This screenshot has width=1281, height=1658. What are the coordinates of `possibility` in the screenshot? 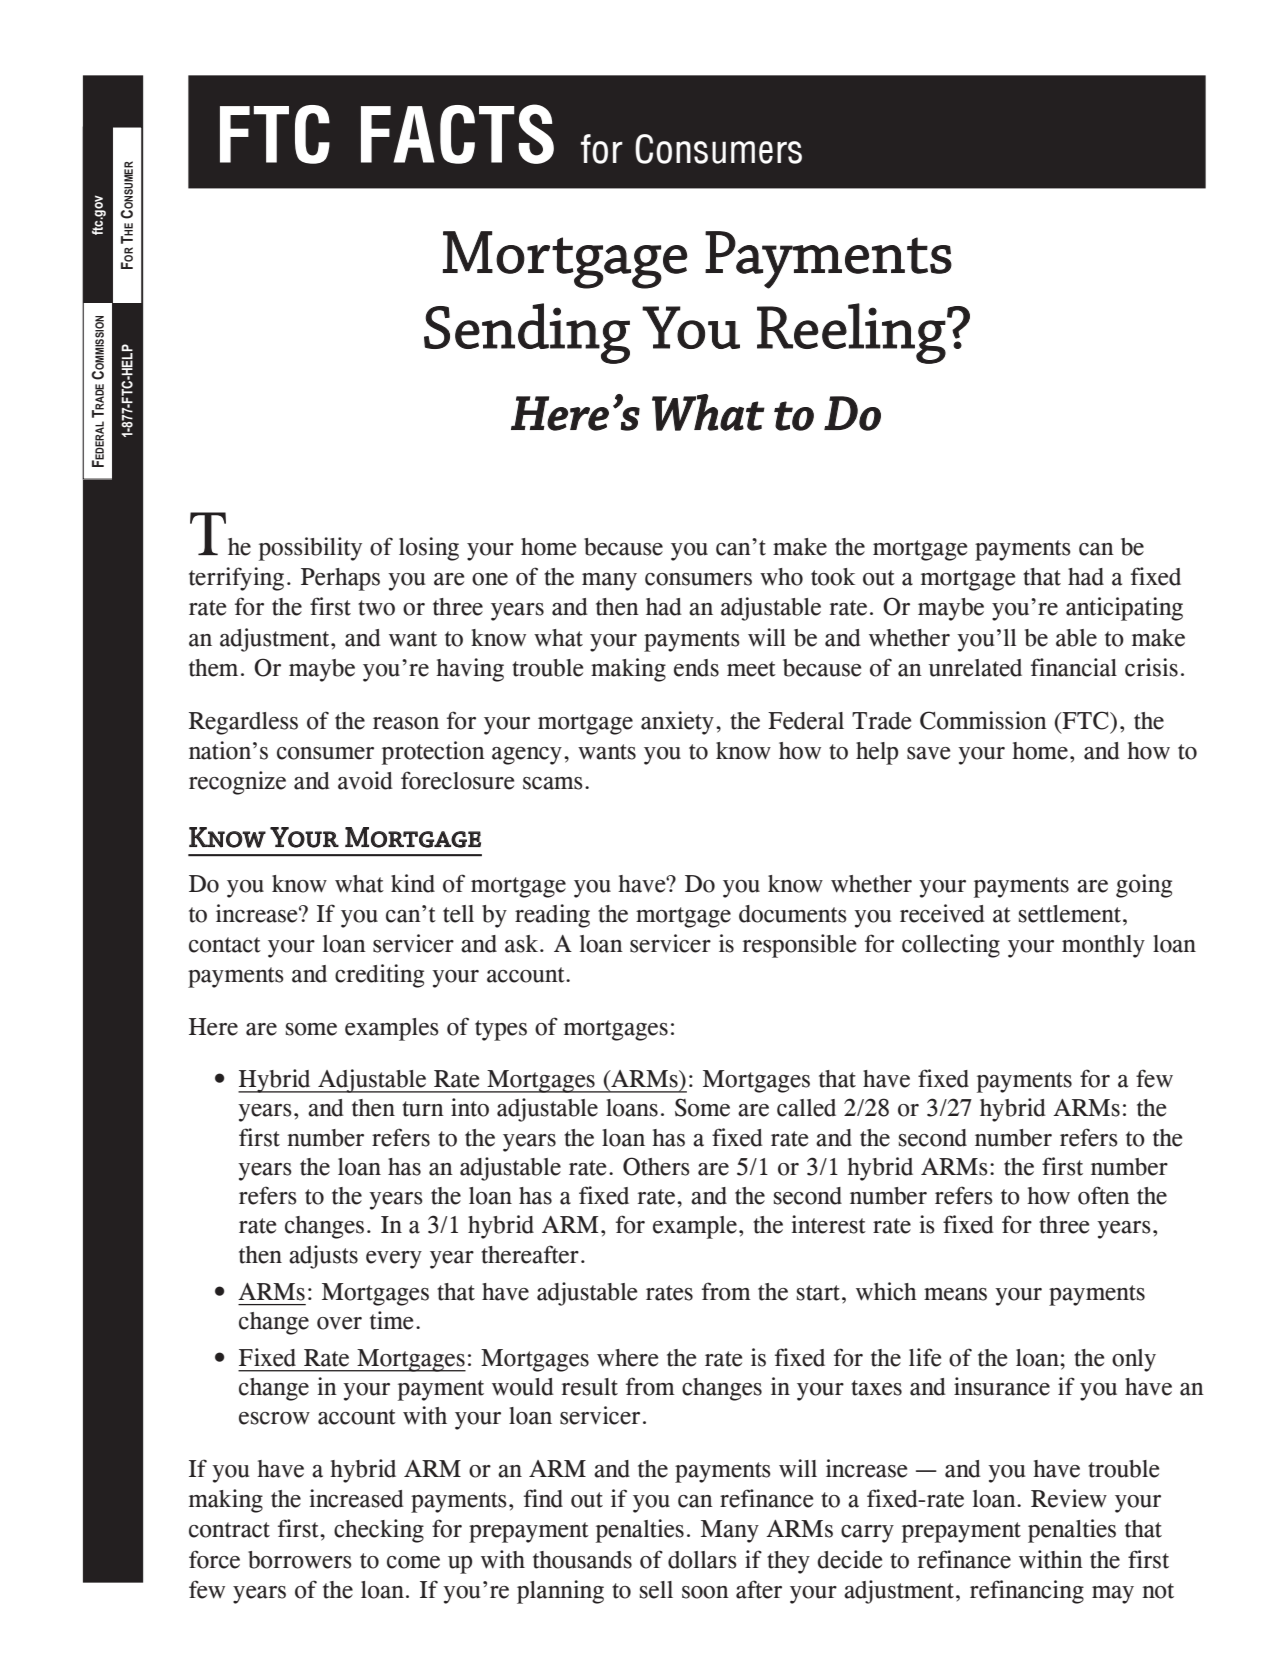 It's located at (310, 549).
